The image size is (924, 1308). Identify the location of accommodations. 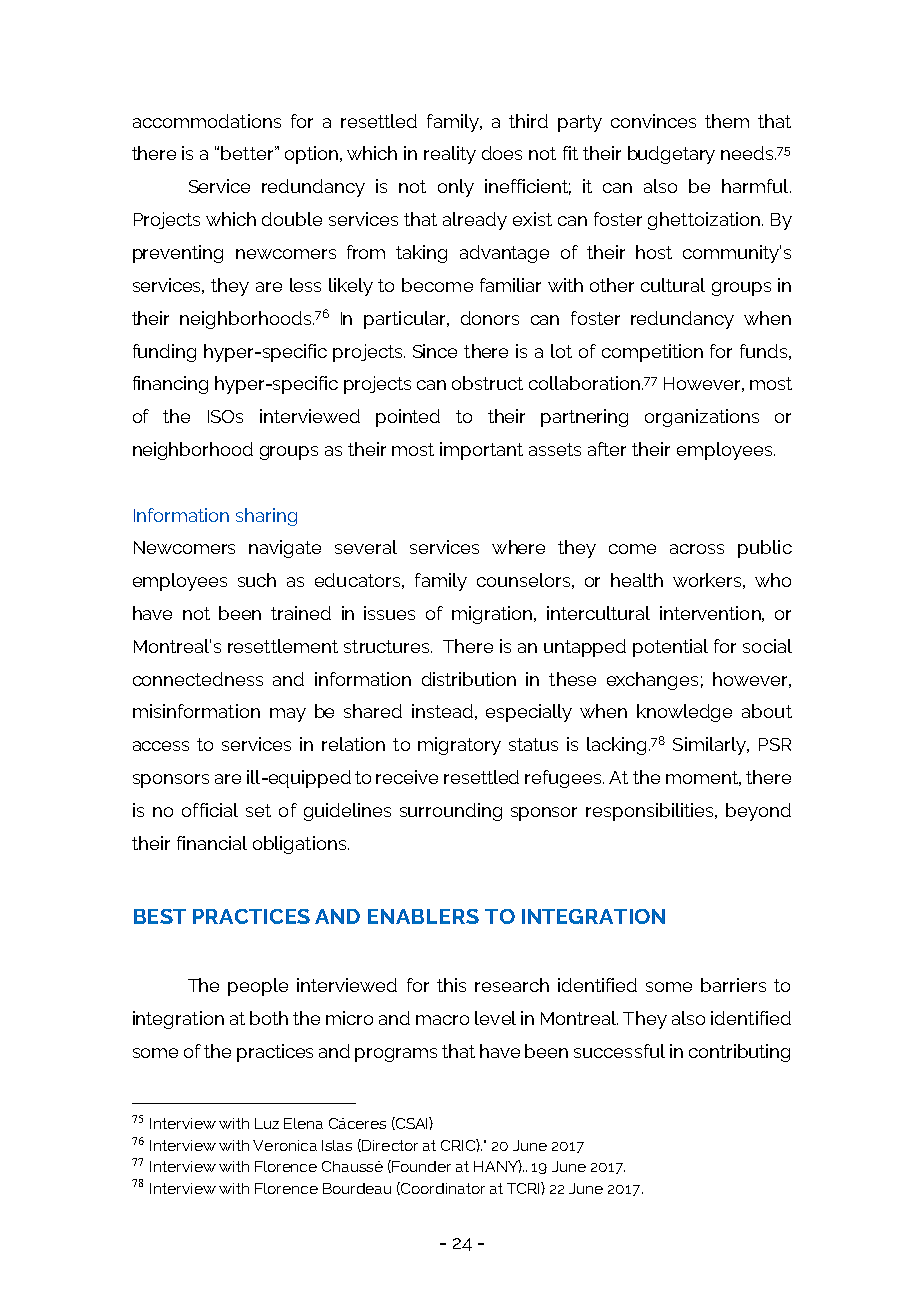
(207, 121).
